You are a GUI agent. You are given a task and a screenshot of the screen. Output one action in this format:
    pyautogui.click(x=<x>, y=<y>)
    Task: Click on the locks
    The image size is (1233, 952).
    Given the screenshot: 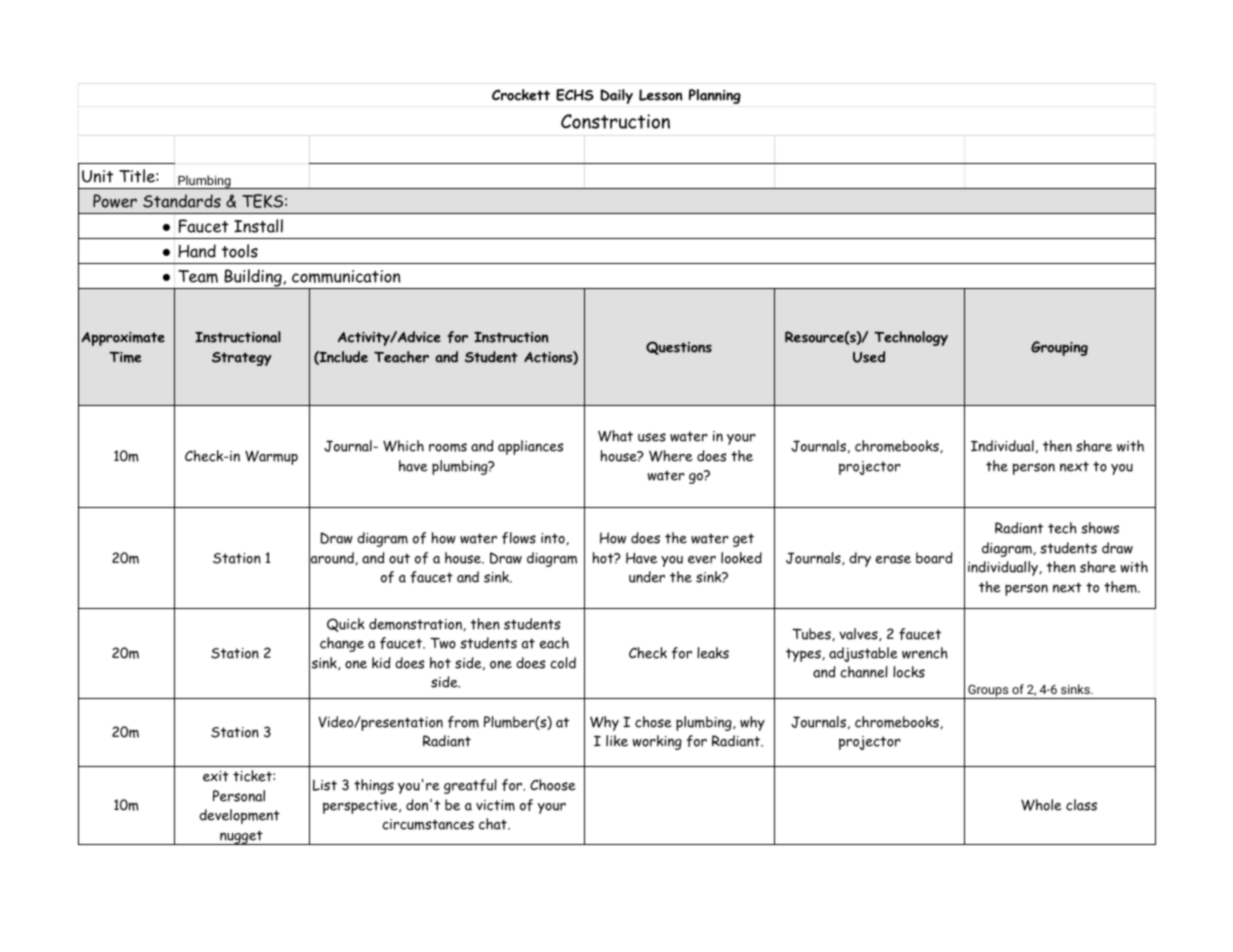 What is the action you would take?
    pyautogui.click(x=909, y=672)
